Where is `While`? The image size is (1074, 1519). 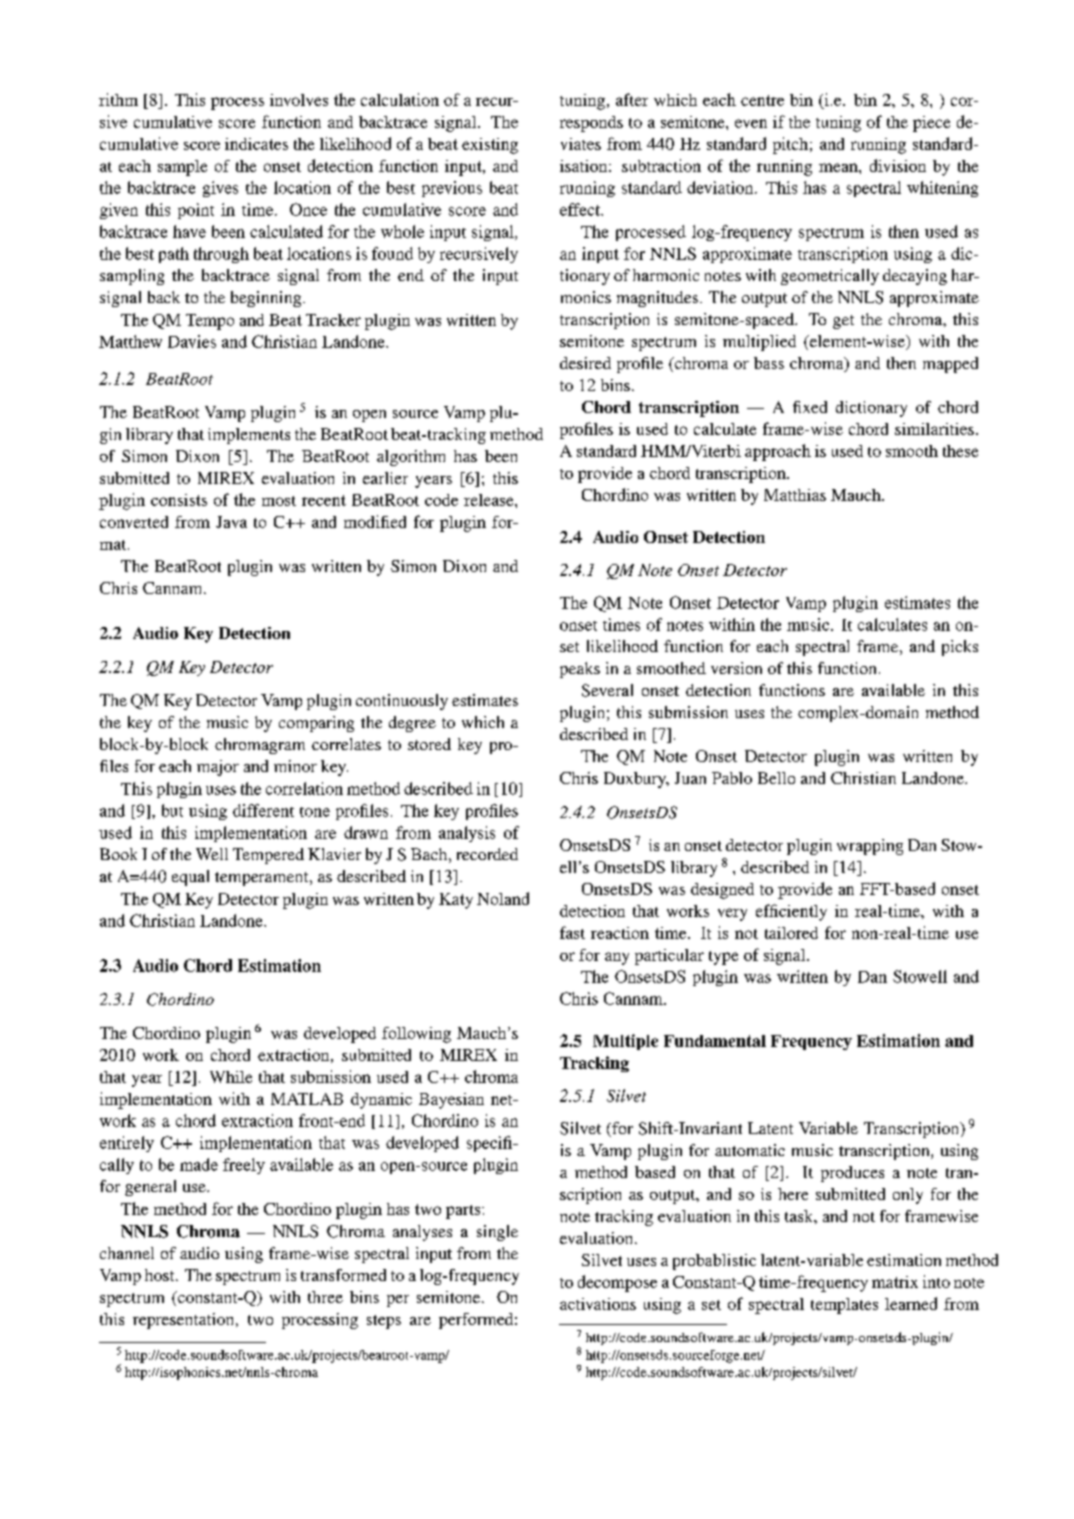
While is located at coordinates (231, 1077).
